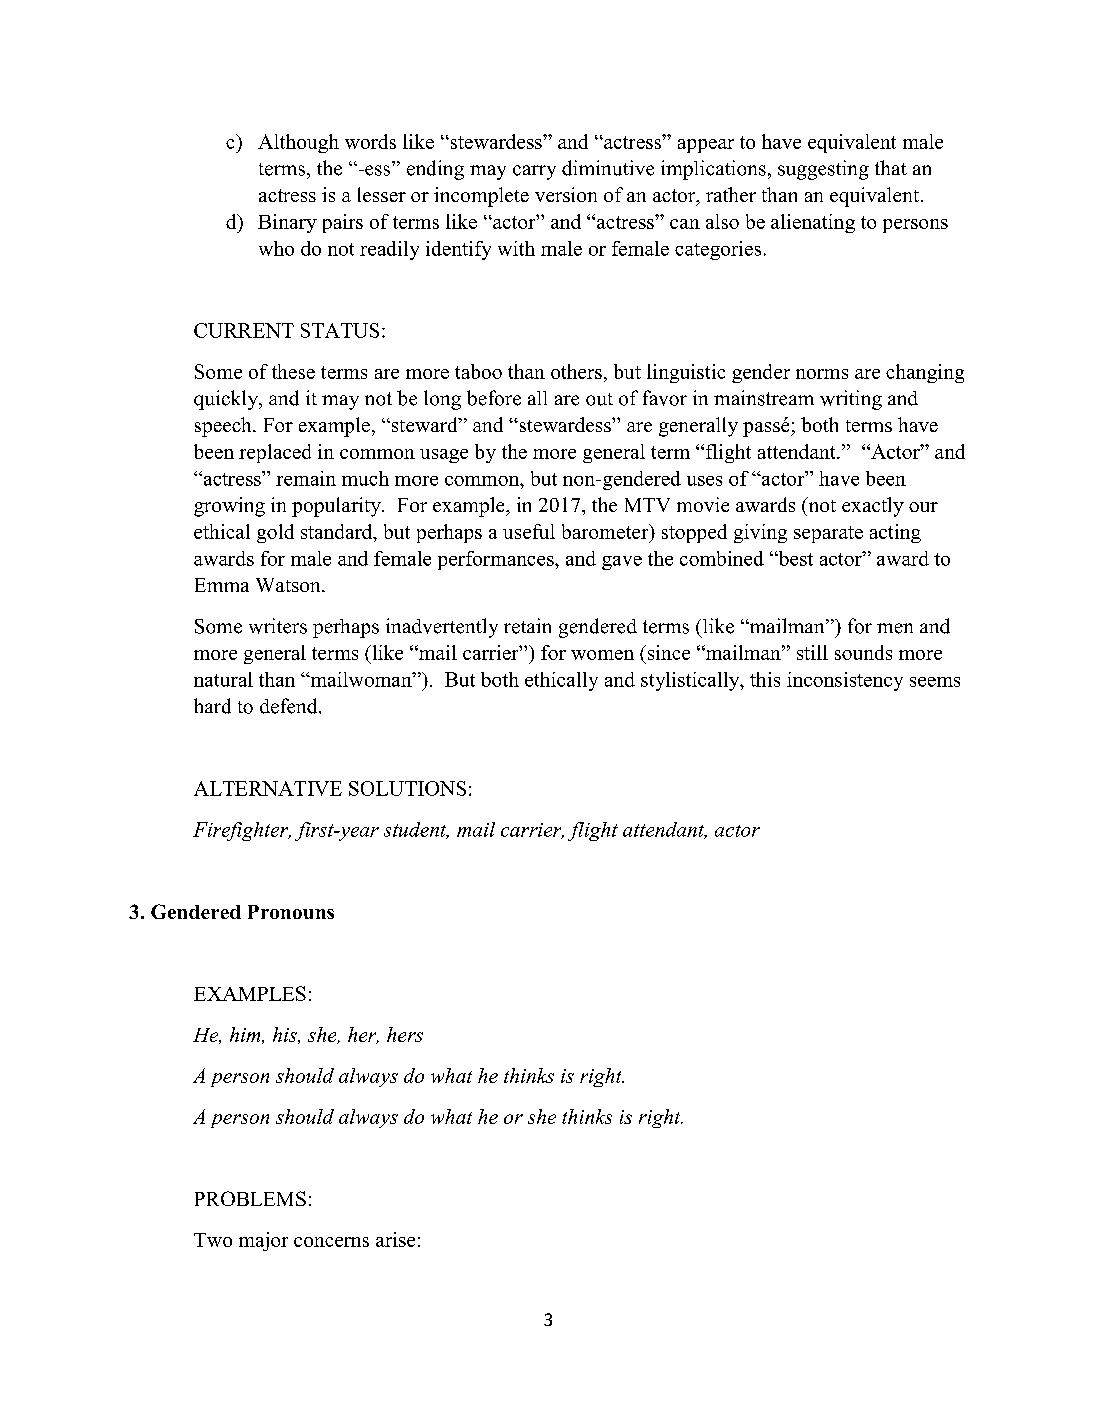  I want to click on student, so click(416, 830).
